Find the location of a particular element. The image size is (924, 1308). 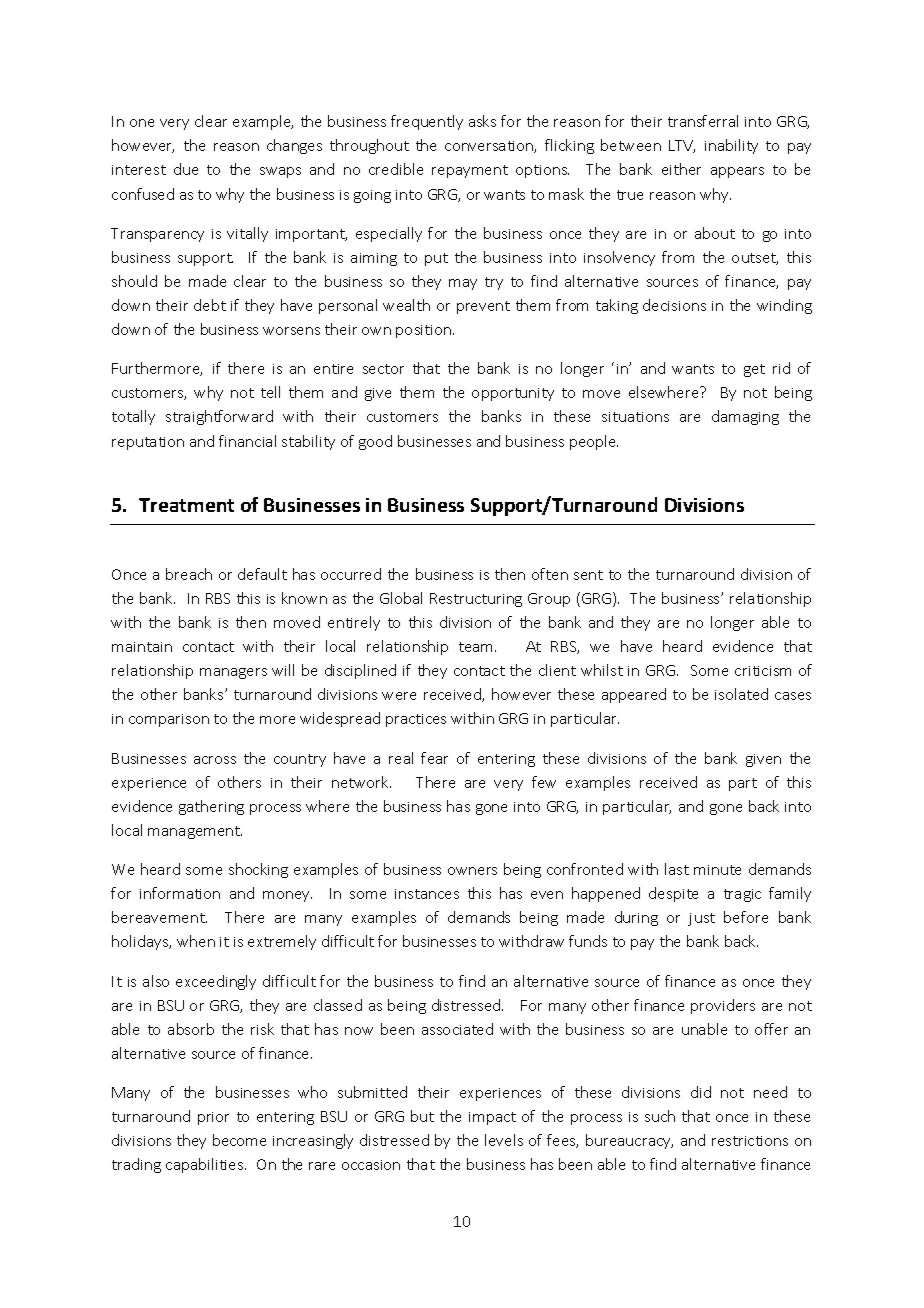

managers is located at coordinates (233, 673).
